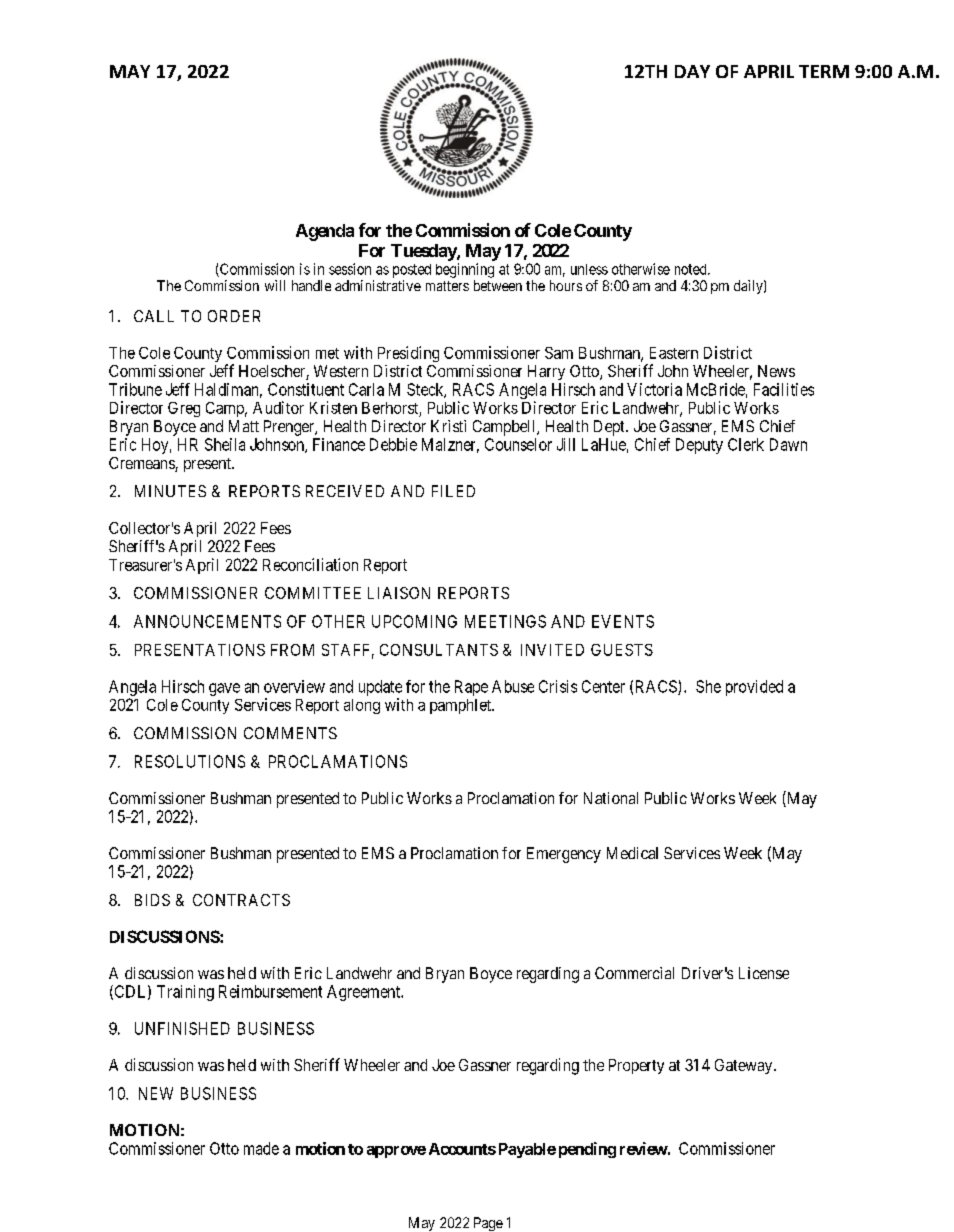 The image size is (954, 1232). I want to click on made, so click(261, 1148).
